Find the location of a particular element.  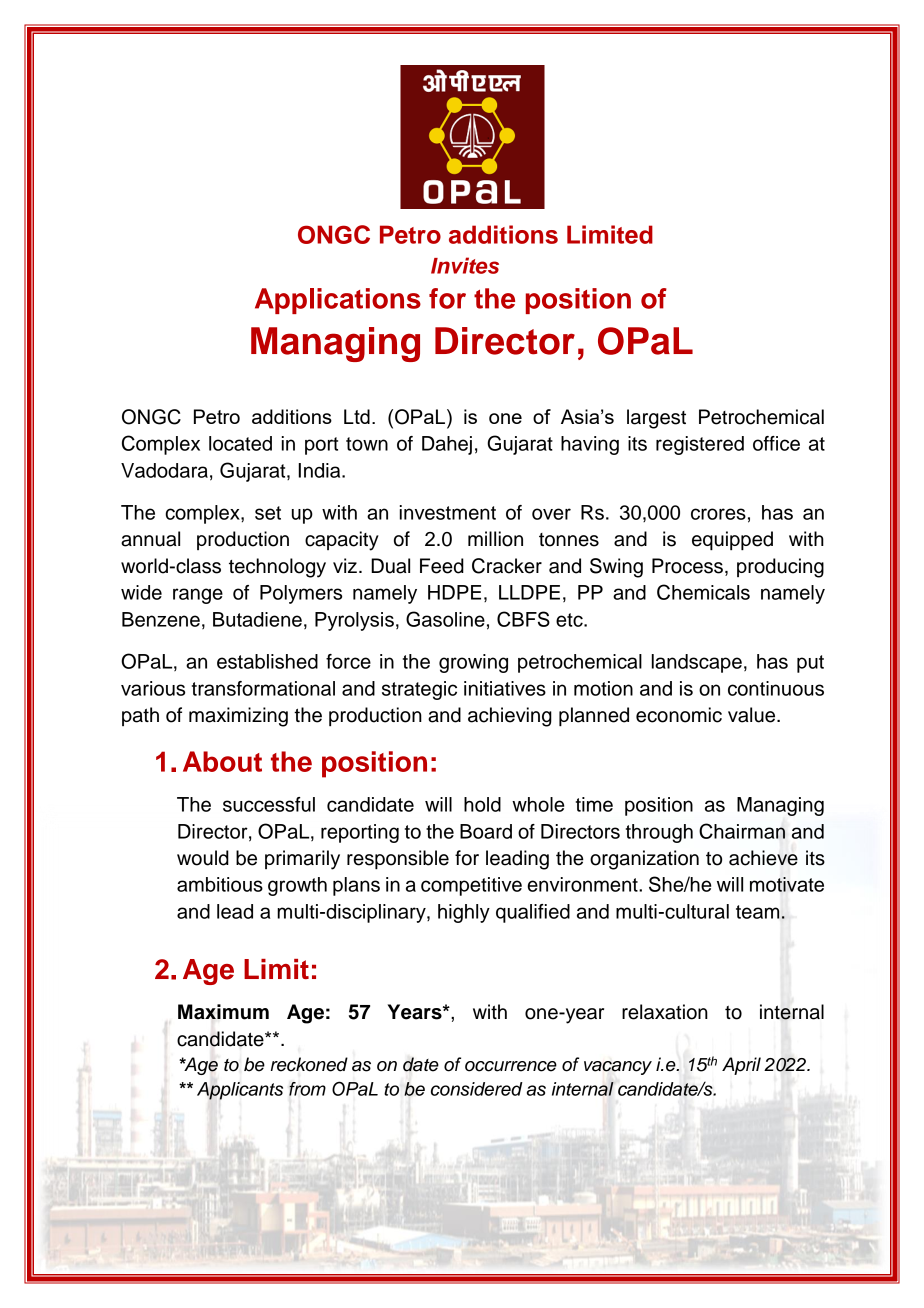

investment is located at coordinates (448, 512).
